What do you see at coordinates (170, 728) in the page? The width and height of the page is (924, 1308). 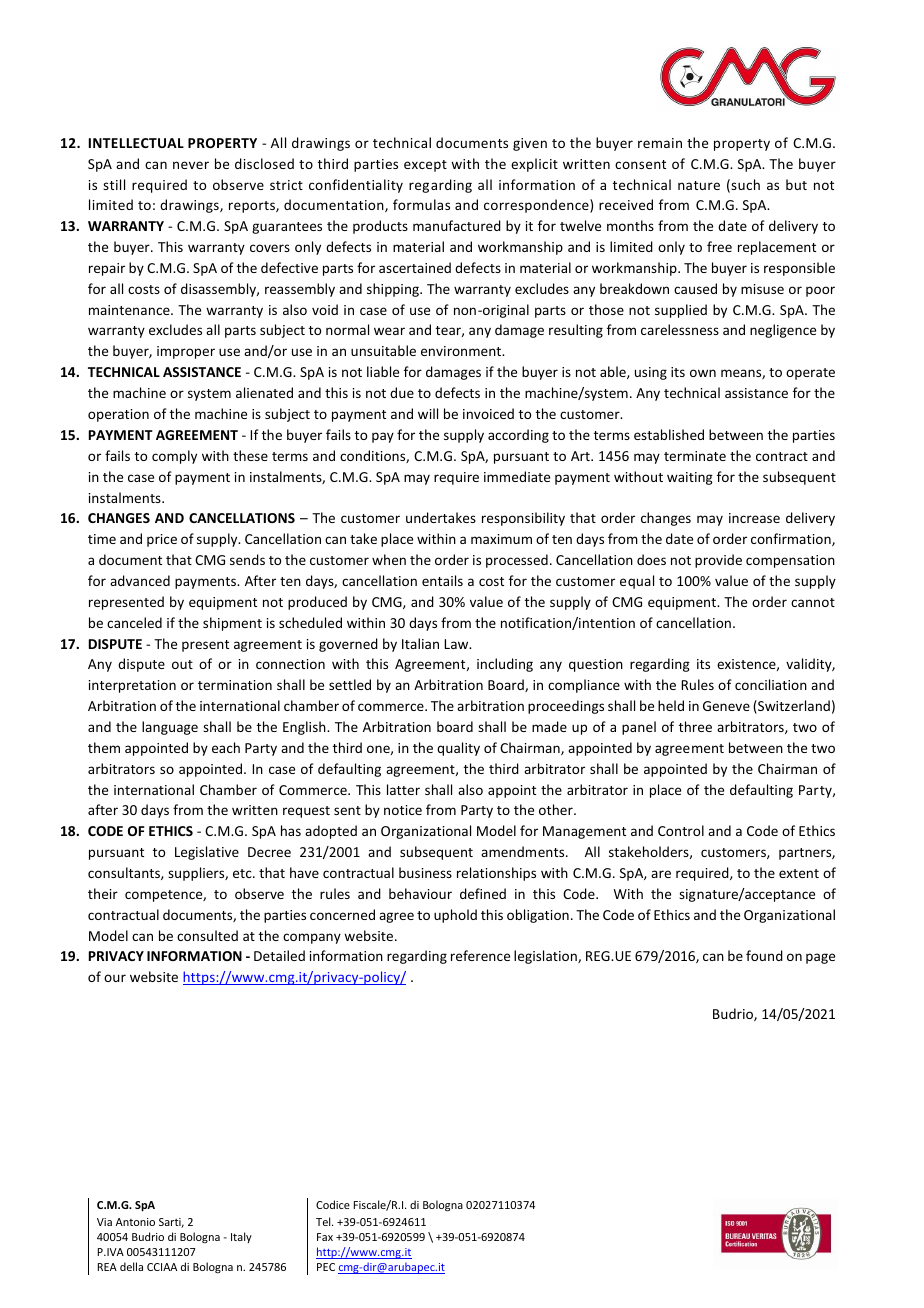 I see `language` at bounding box center [170, 728].
